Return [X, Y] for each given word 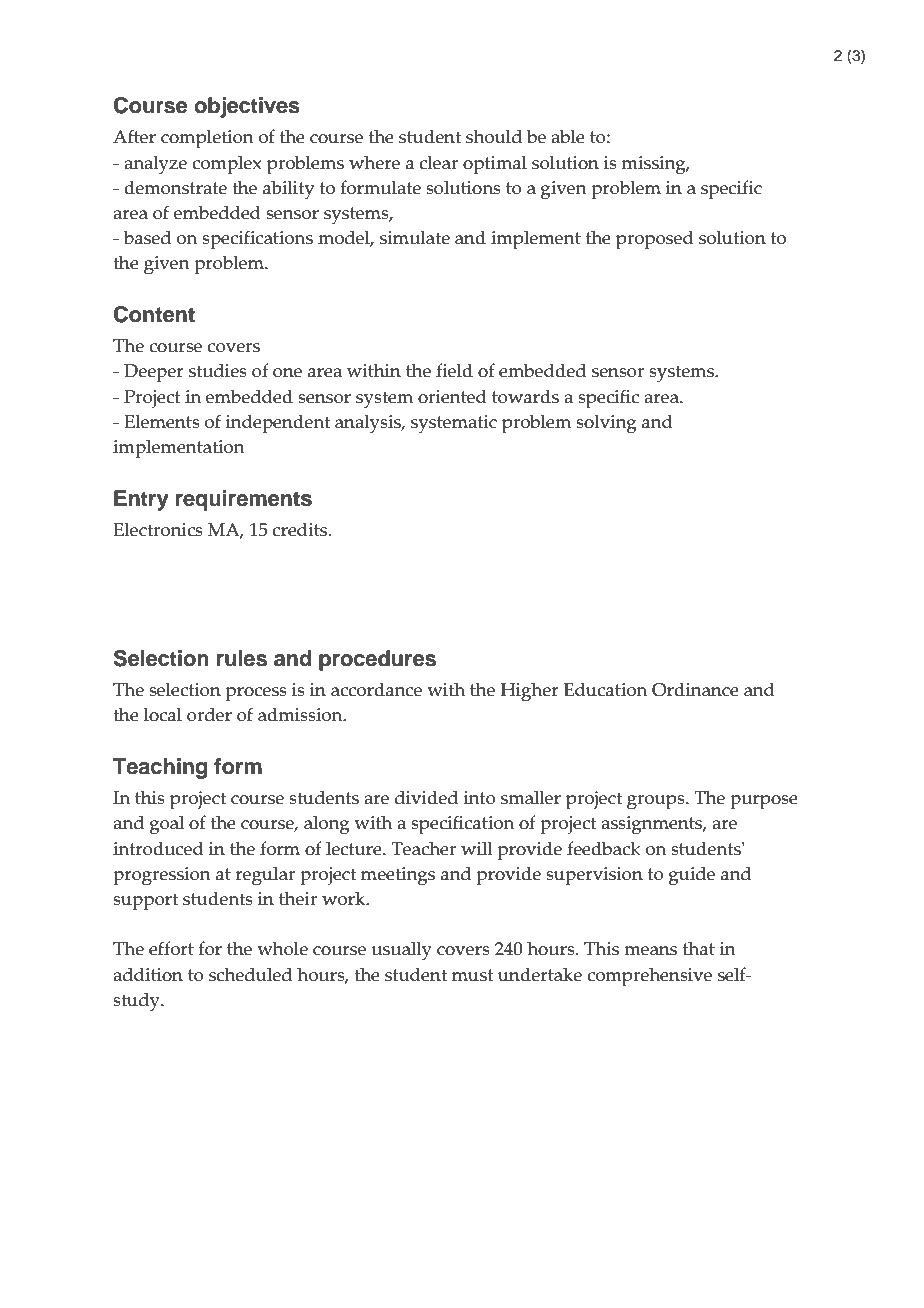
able [568, 136]
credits [301, 529]
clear [438, 162]
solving [606, 424]
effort [171, 948]
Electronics [158, 529]
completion [207, 139]
